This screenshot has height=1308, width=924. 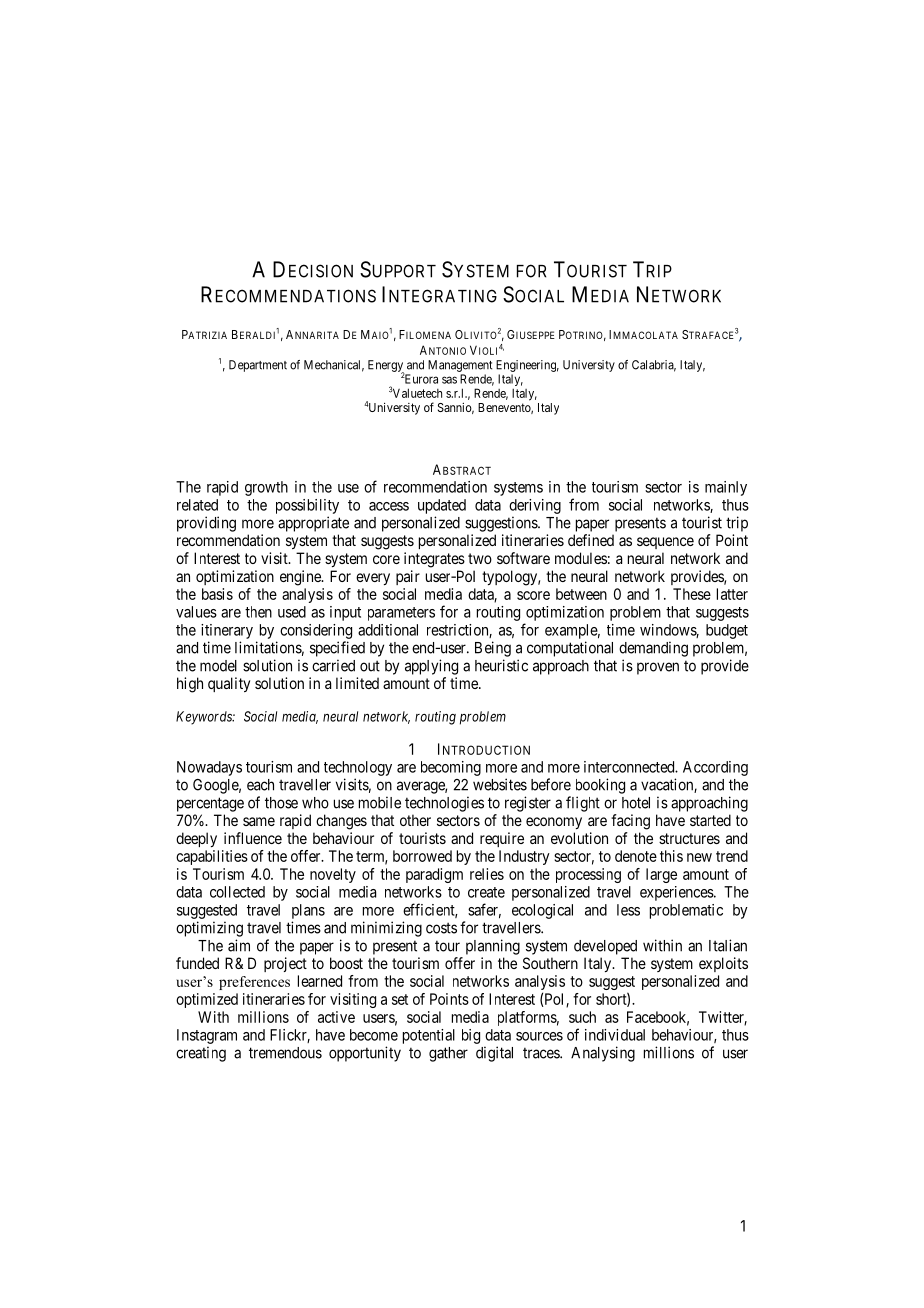 I want to click on relies, so click(x=487, y=874).
